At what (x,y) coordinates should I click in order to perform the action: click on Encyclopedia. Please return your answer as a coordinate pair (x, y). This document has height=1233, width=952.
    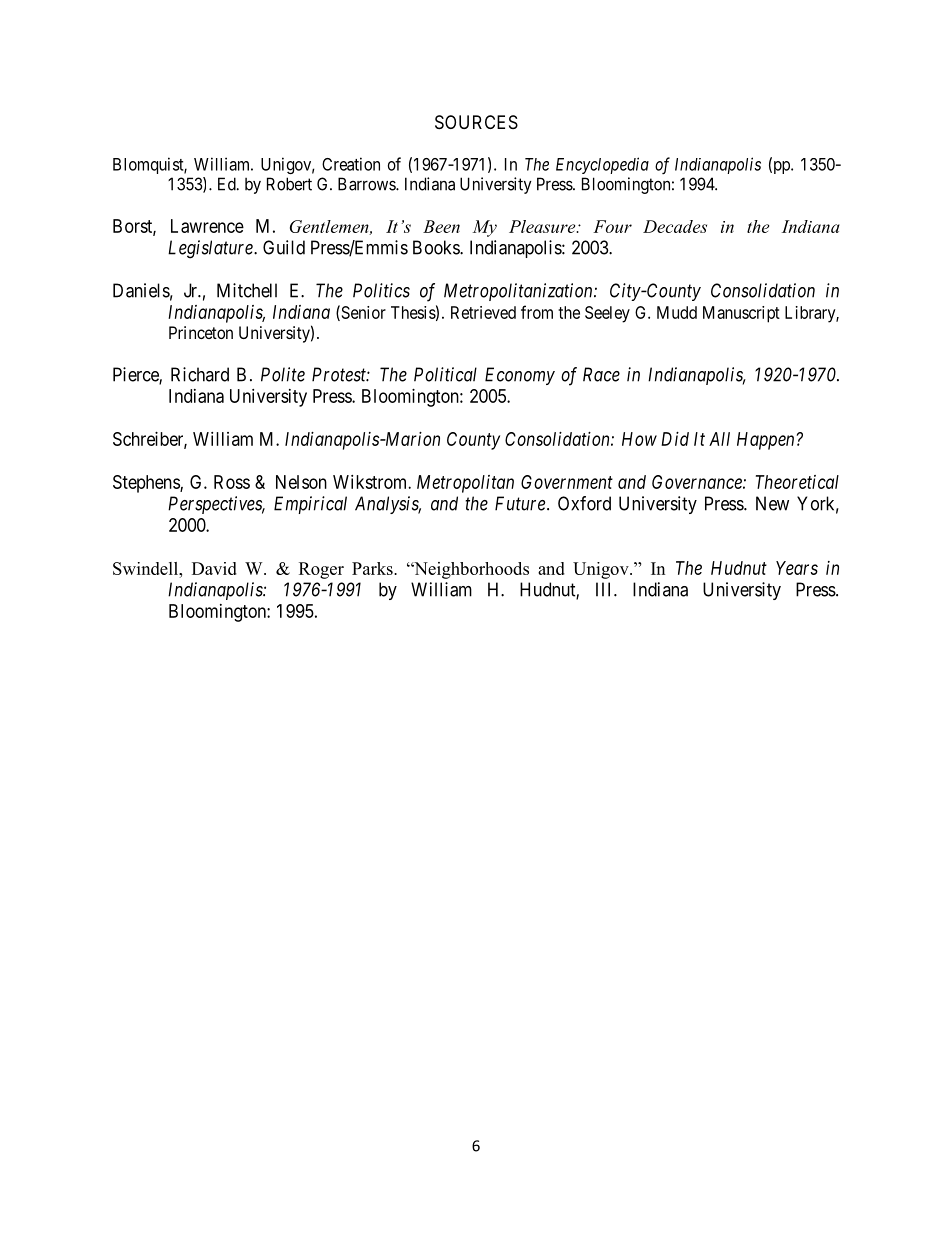
    Looking at the image, I should click on (602, 165).
